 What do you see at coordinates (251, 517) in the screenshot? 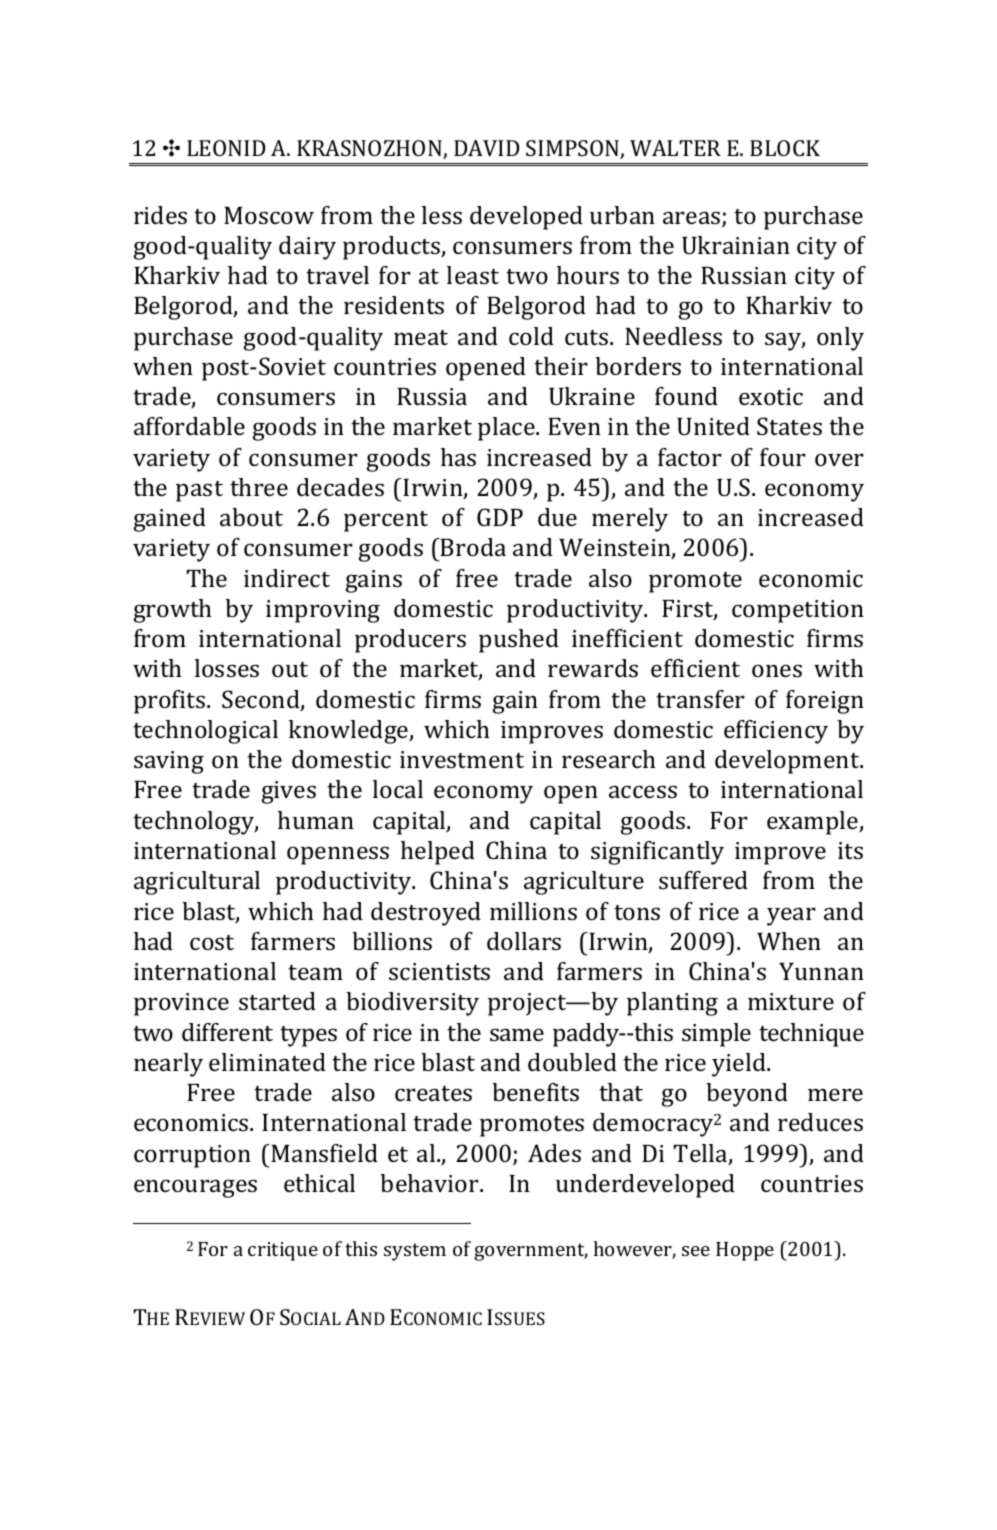
I see `about` at bounding box center [251, 517].
